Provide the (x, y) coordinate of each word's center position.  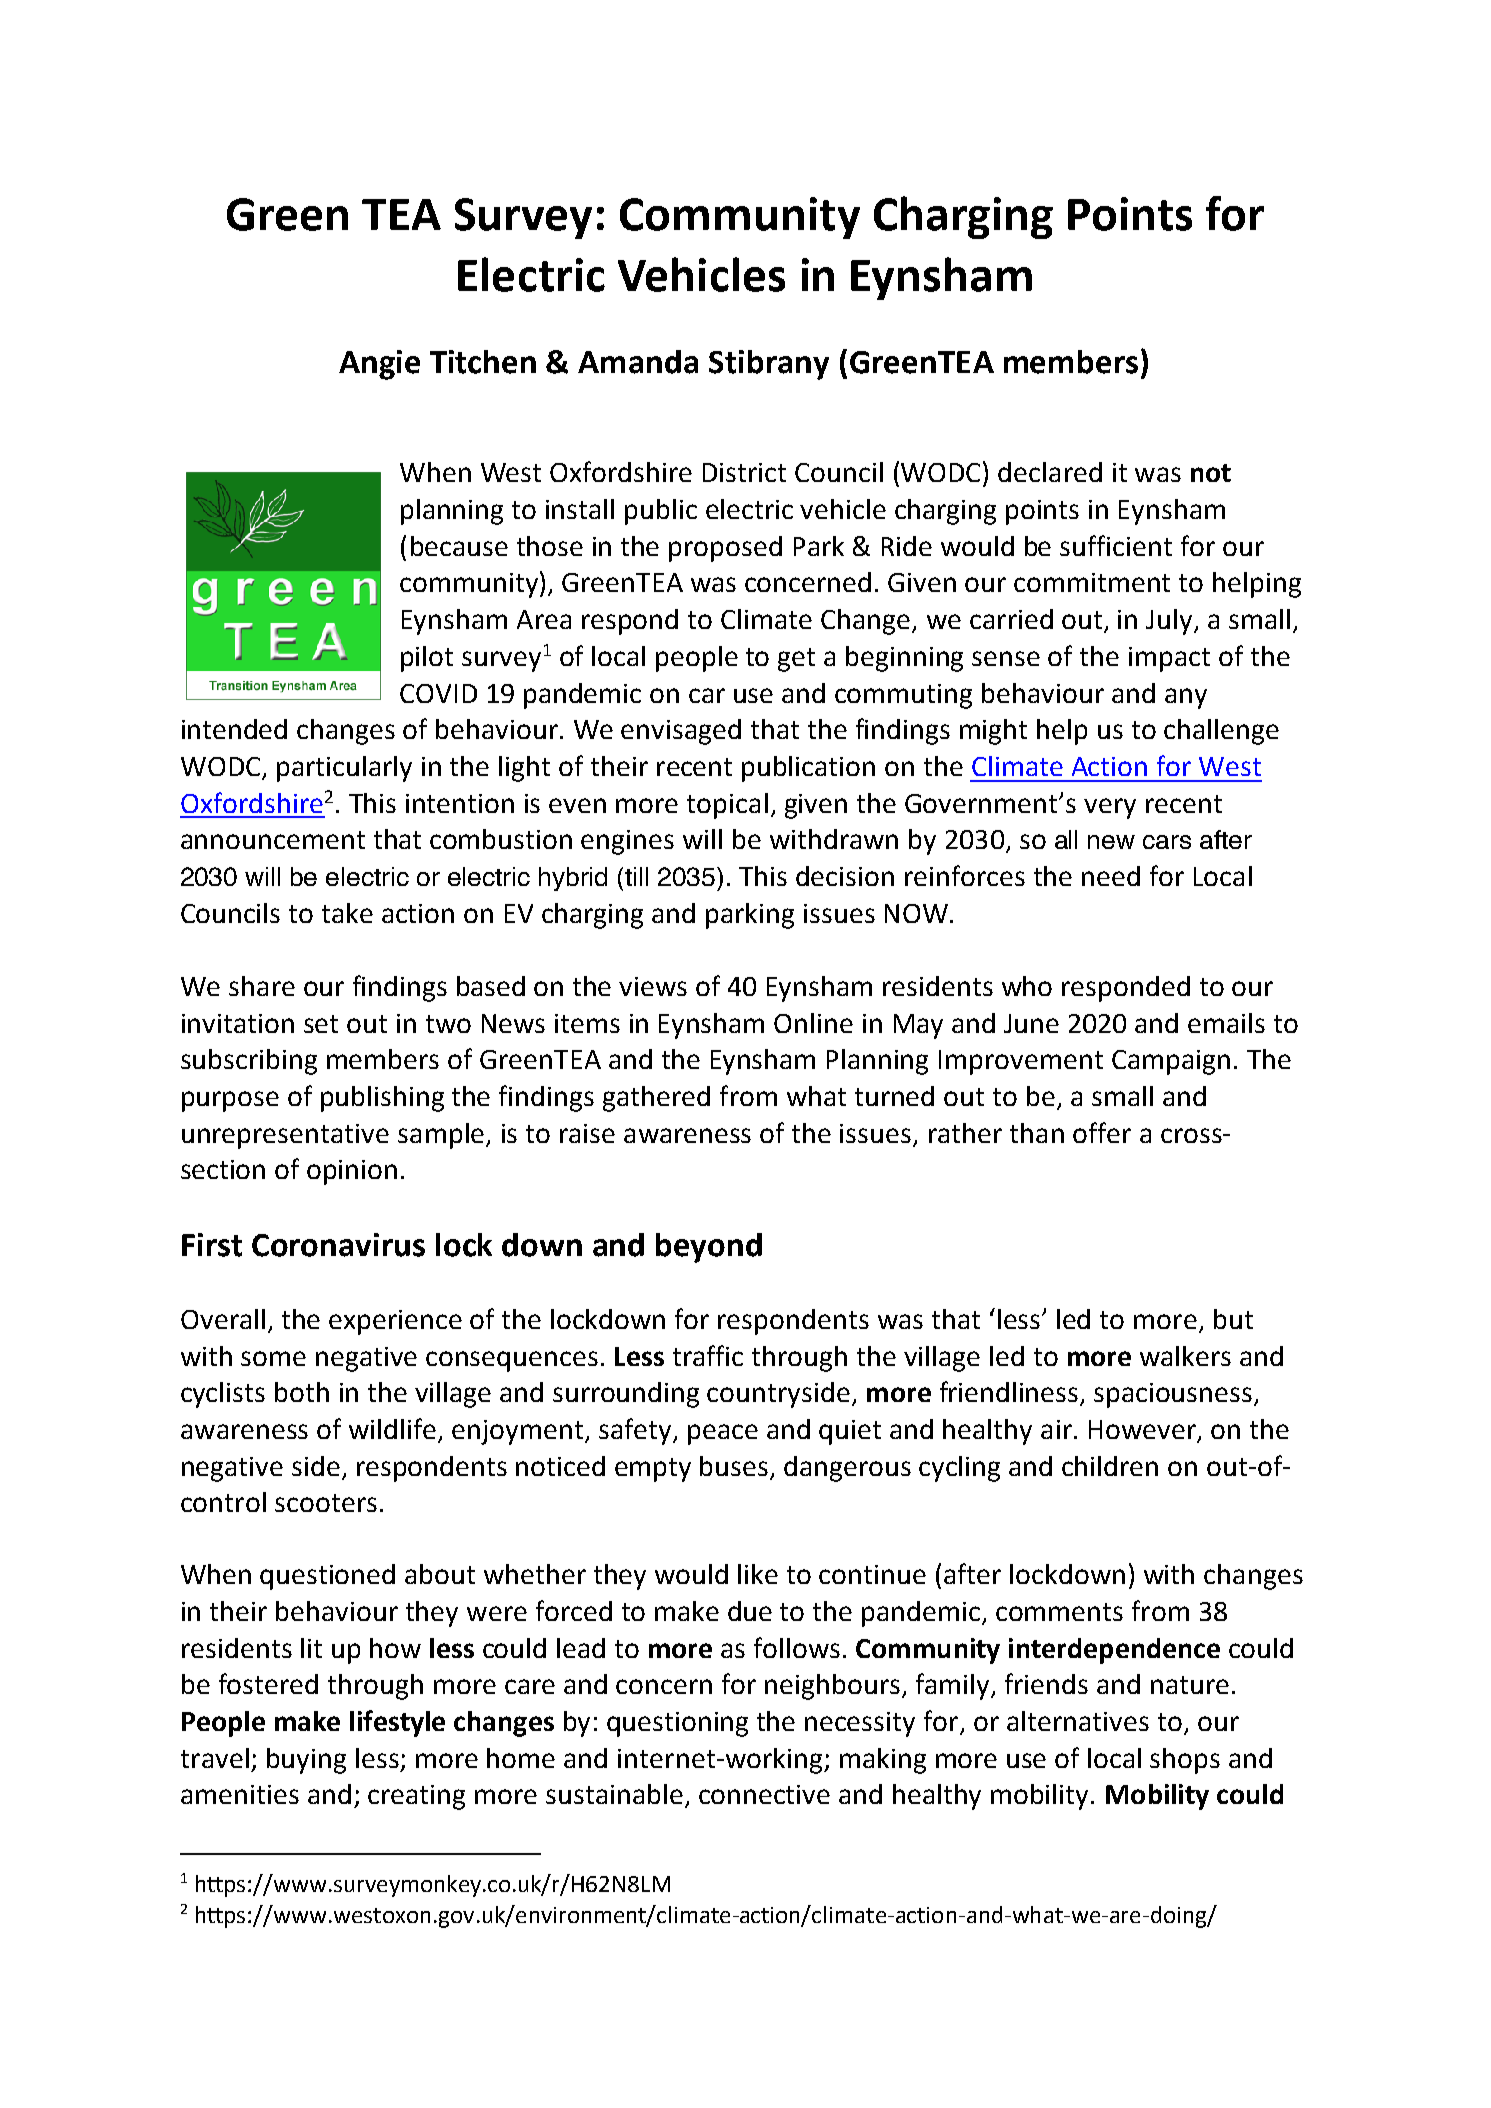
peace (723, 1434)
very (1110, 808)
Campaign (1171, 1062)
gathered (656, 1099)
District (744, 472)
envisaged (681, 732)
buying (306, 1761)
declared (1050, 472)
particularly (344, 769)
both (302, 1392)
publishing (382, 1099)
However (1144, 1431)
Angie (379, 365)
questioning (677, 1724)
